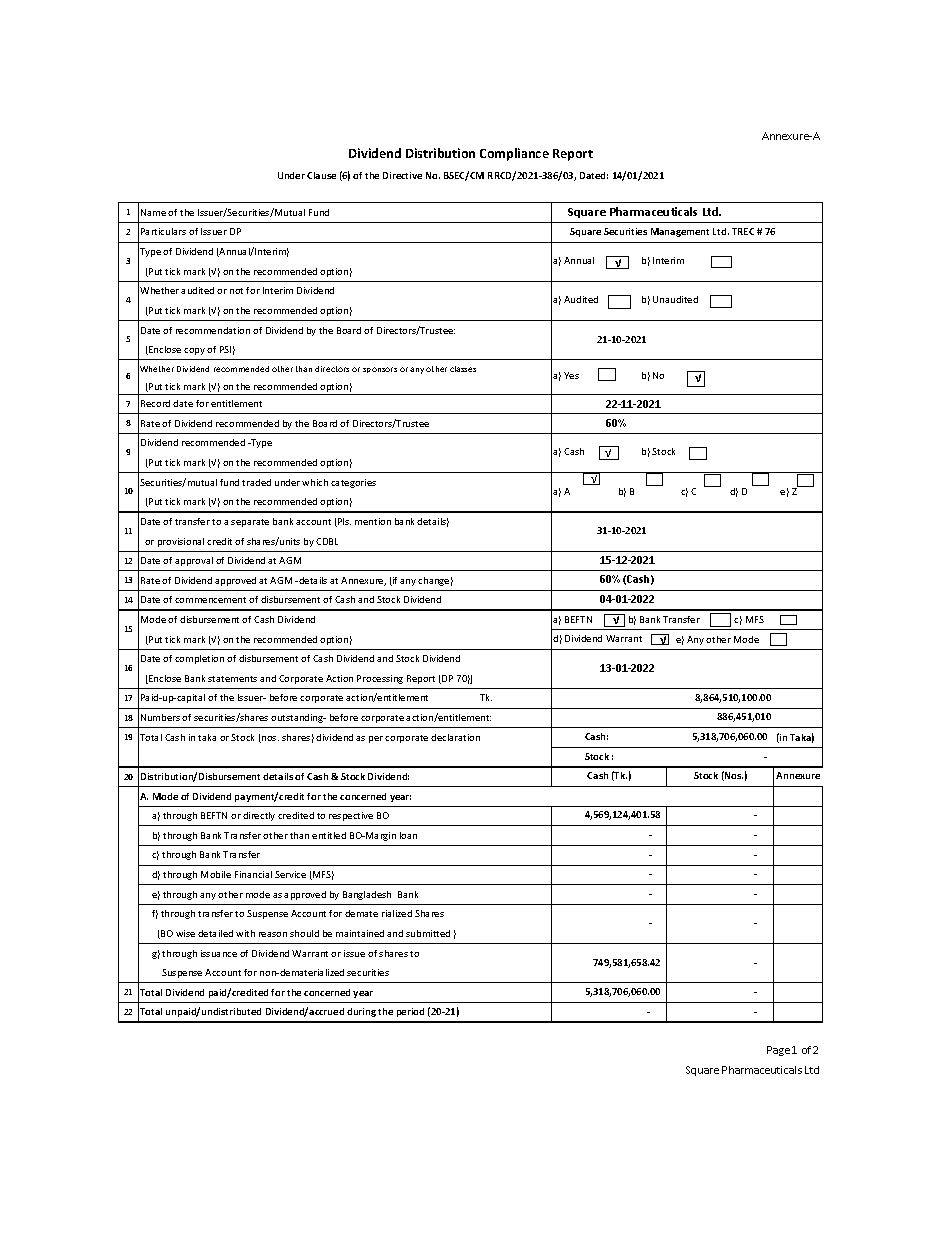 The height and width of the page is (1233, 952). What do you see at coordinates (194, 351) in the page?
I see `copy` at bounding box center [194, 351].
